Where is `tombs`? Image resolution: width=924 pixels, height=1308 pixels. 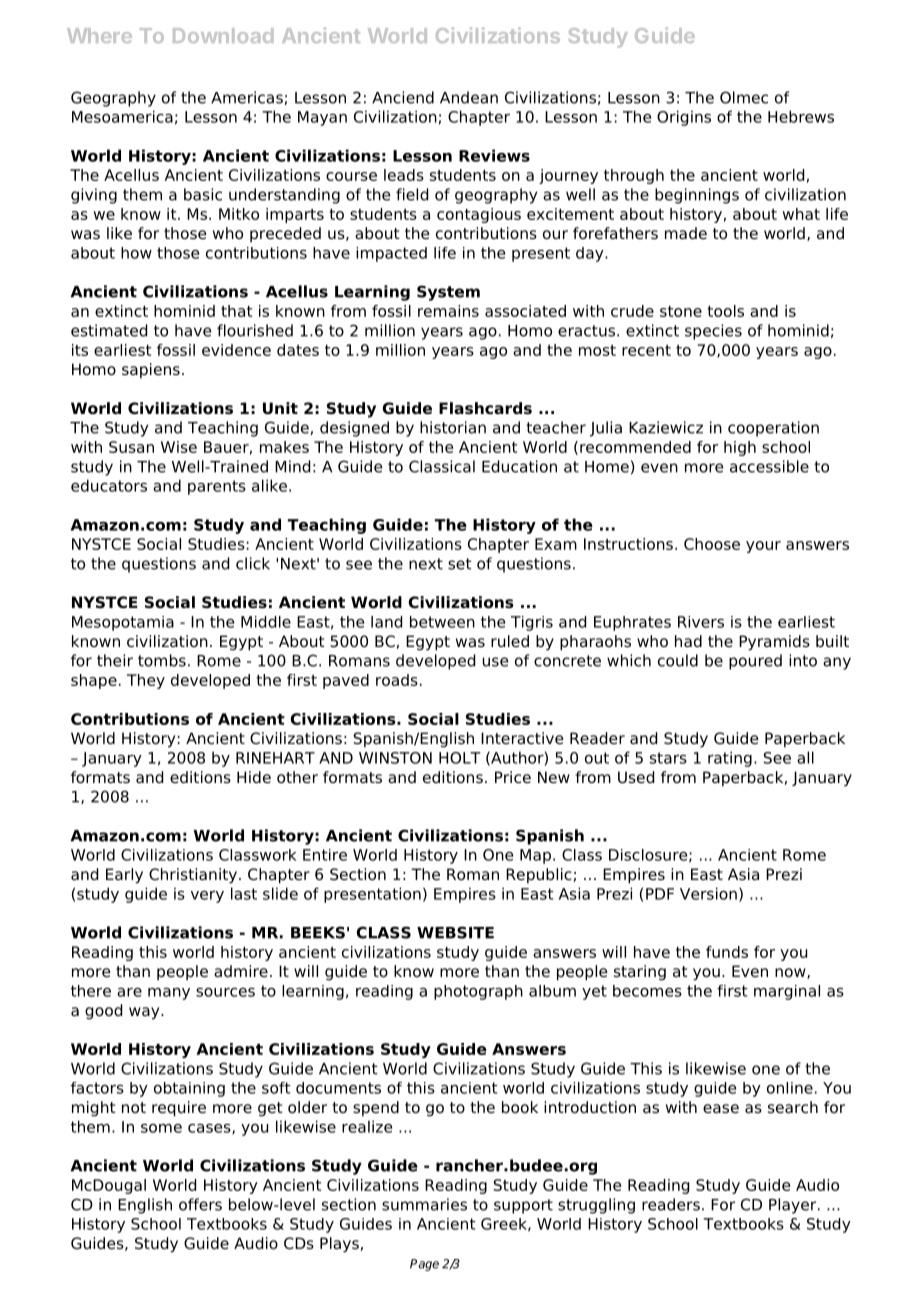
tombs is located at coordinates (162, 660).
